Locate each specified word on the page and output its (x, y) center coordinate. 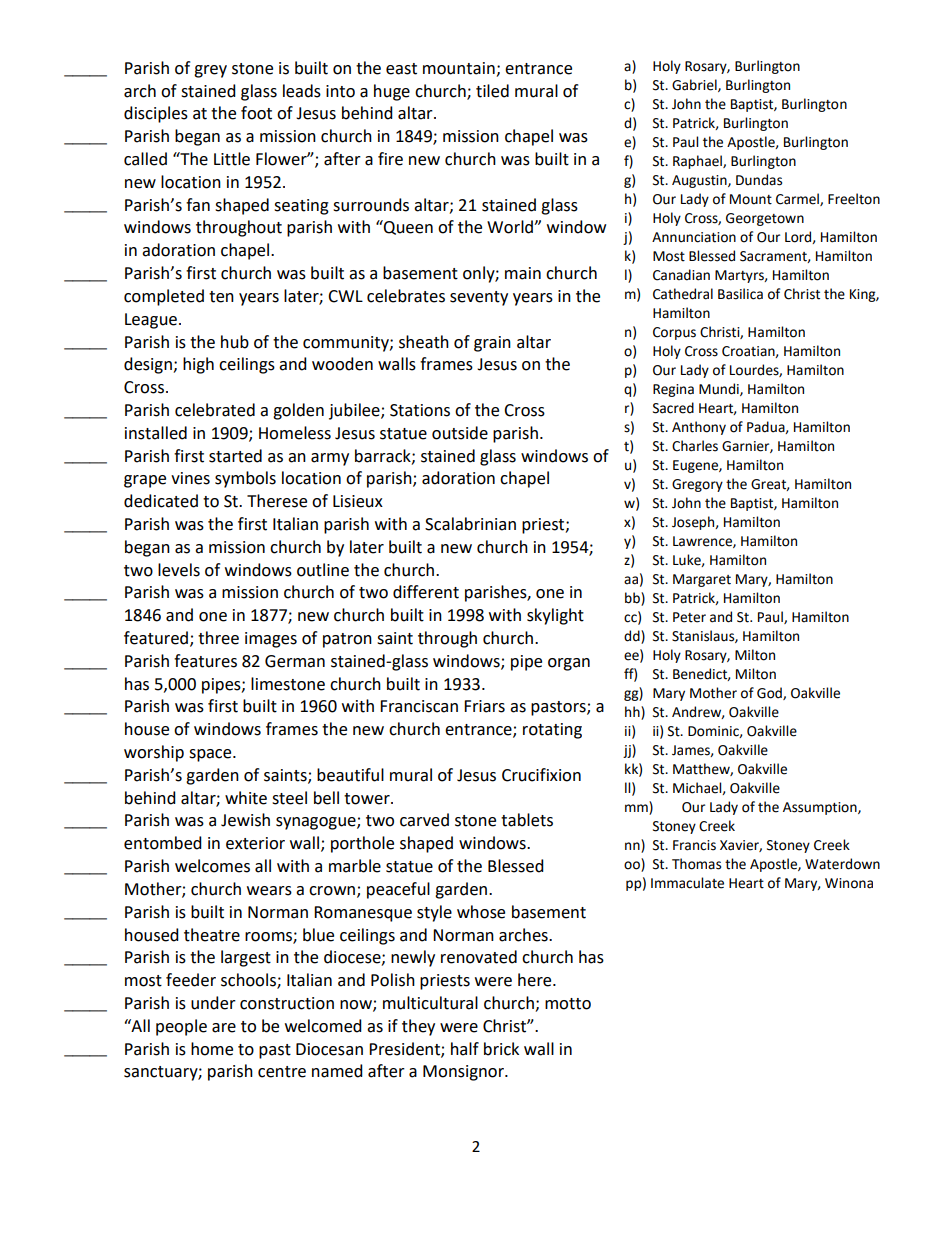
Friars (484, 706)
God (770, 693)
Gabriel (695, 85)
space (211, 755)
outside (460, 433)
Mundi (720, 389)
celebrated (215, 410)
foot (256, 113)
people (181, 1027)
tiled (492, 91)
